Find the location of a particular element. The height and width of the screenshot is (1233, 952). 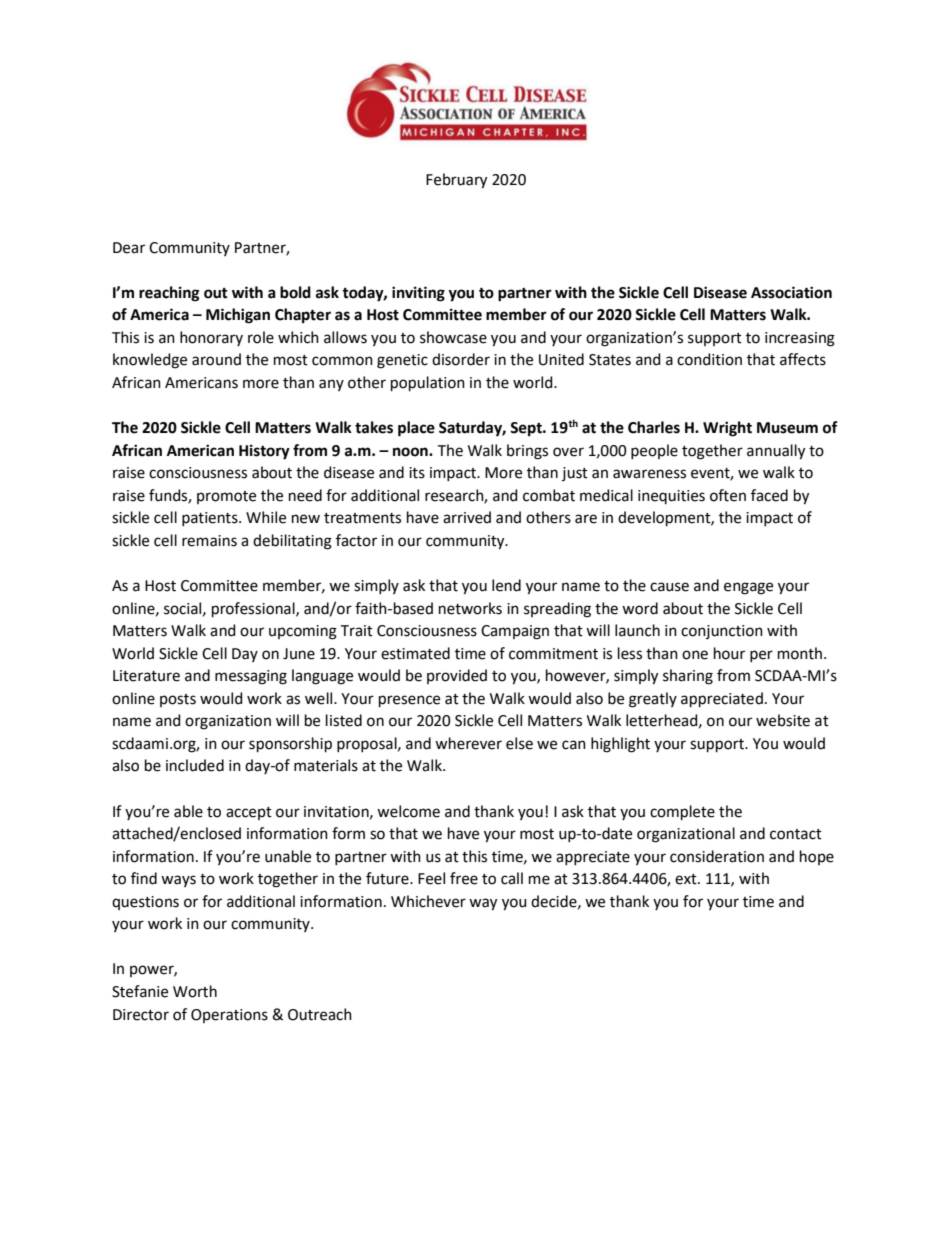

condition is located at coordinates (709, 359).
